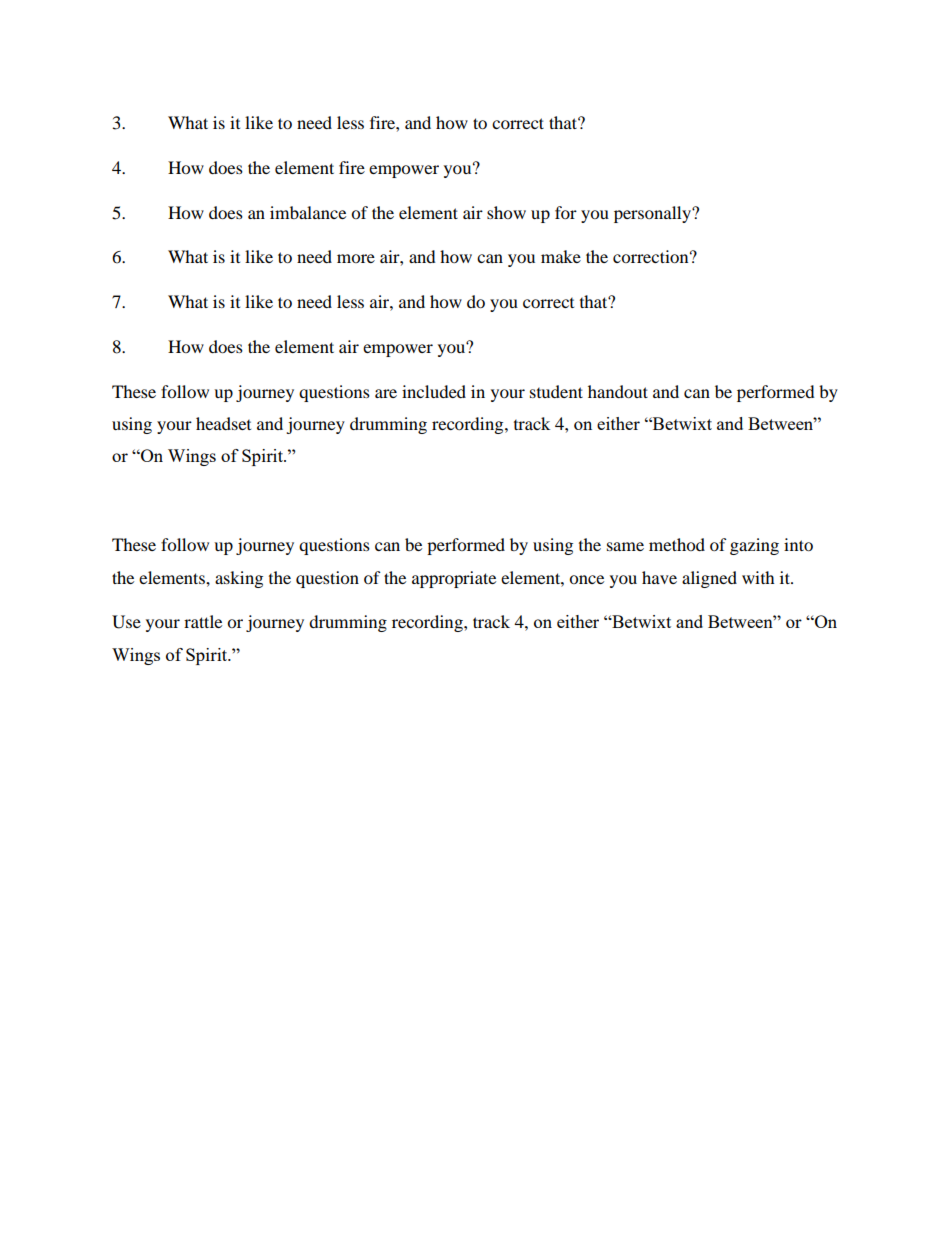 This screenshot has height=1233, width=952. I want to click on imbalance, so click(308, 212).
